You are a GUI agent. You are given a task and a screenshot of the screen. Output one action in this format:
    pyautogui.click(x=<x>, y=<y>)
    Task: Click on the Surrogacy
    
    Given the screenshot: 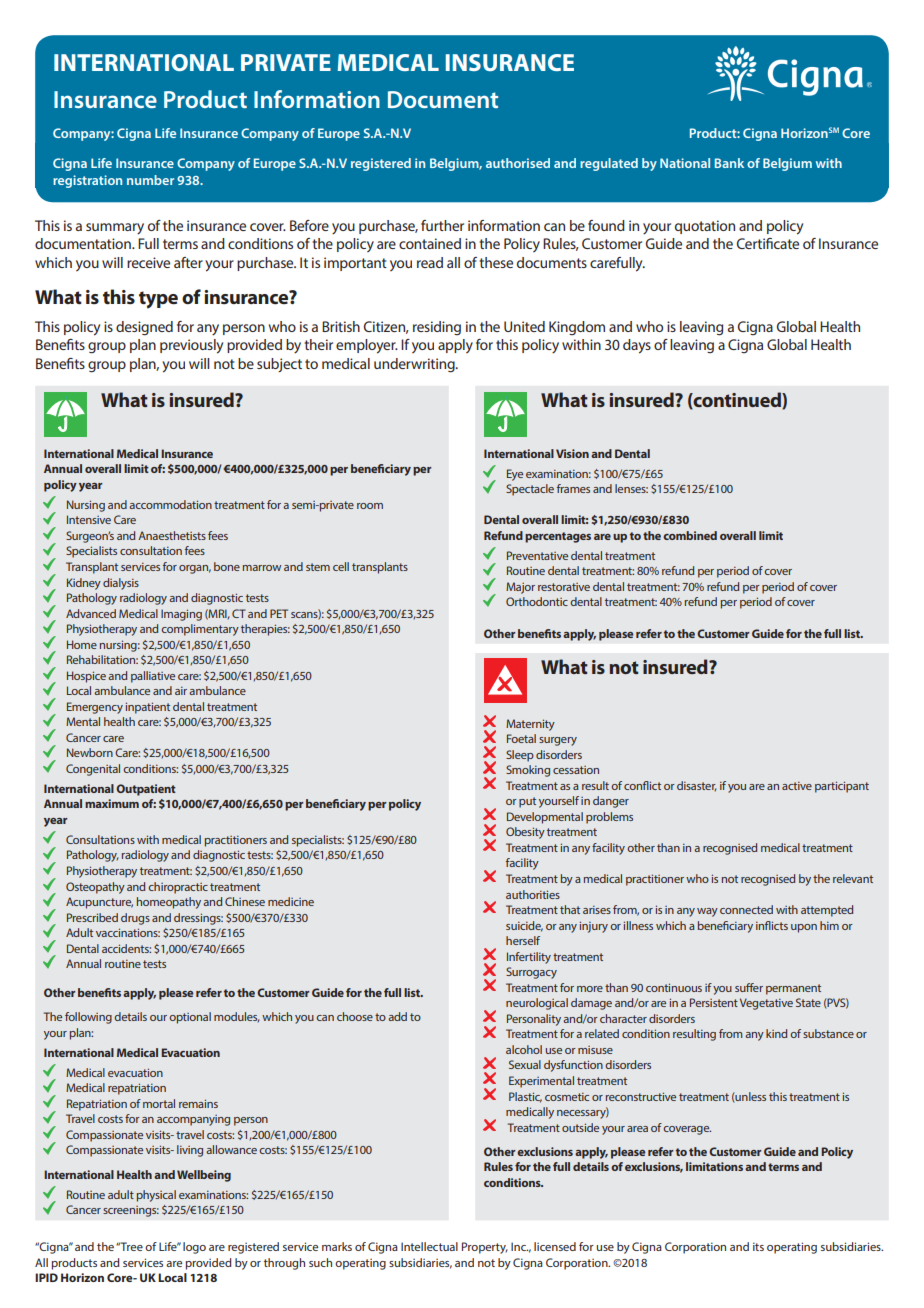 What is the action you would take?
    pyautogui.click(x=531, y=973)
